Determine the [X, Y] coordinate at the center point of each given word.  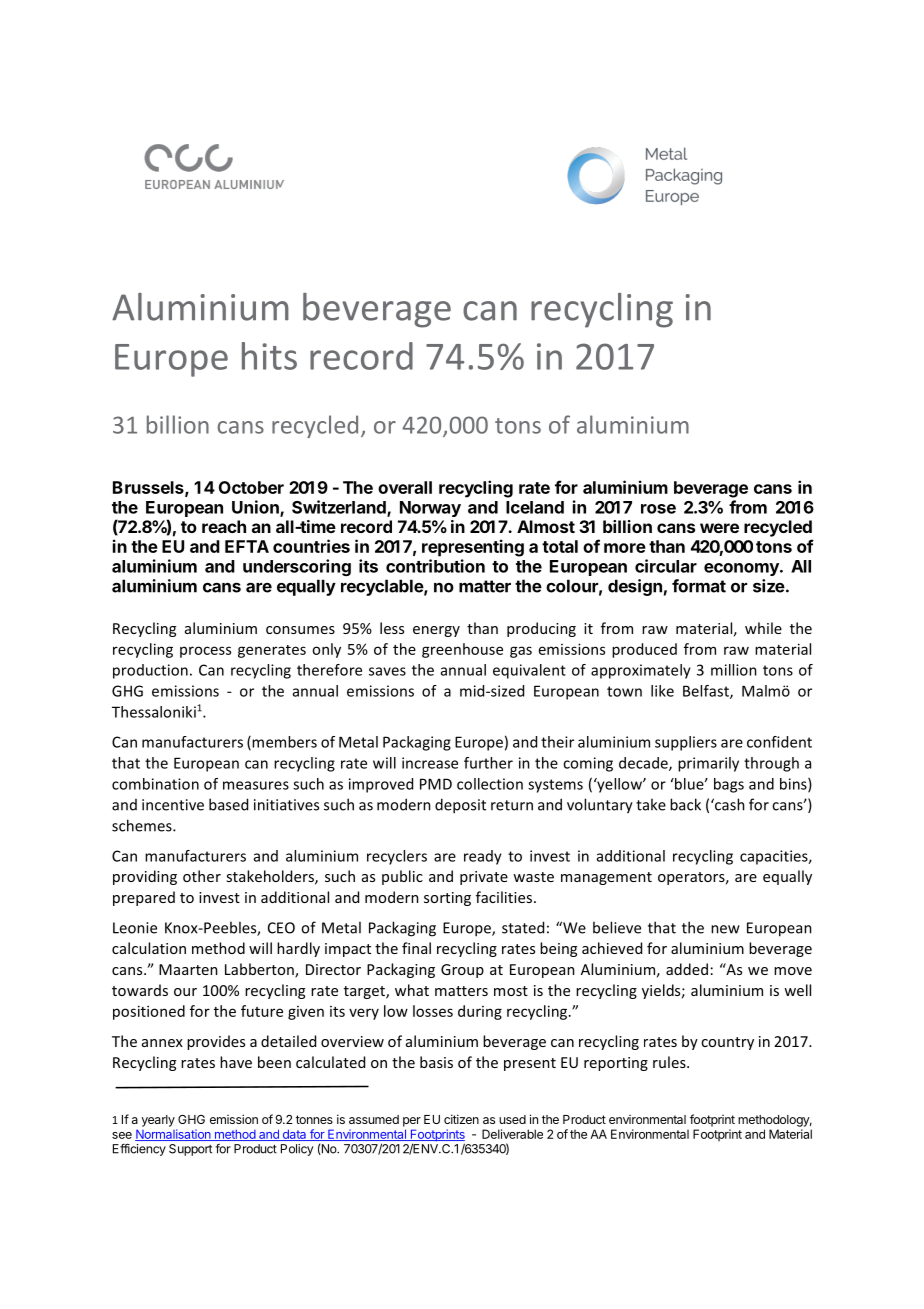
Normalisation [174, 1135]
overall [405, 487]
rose [658, 509]
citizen [461, 1119]
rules [670, 1062]
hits [269, 356]
